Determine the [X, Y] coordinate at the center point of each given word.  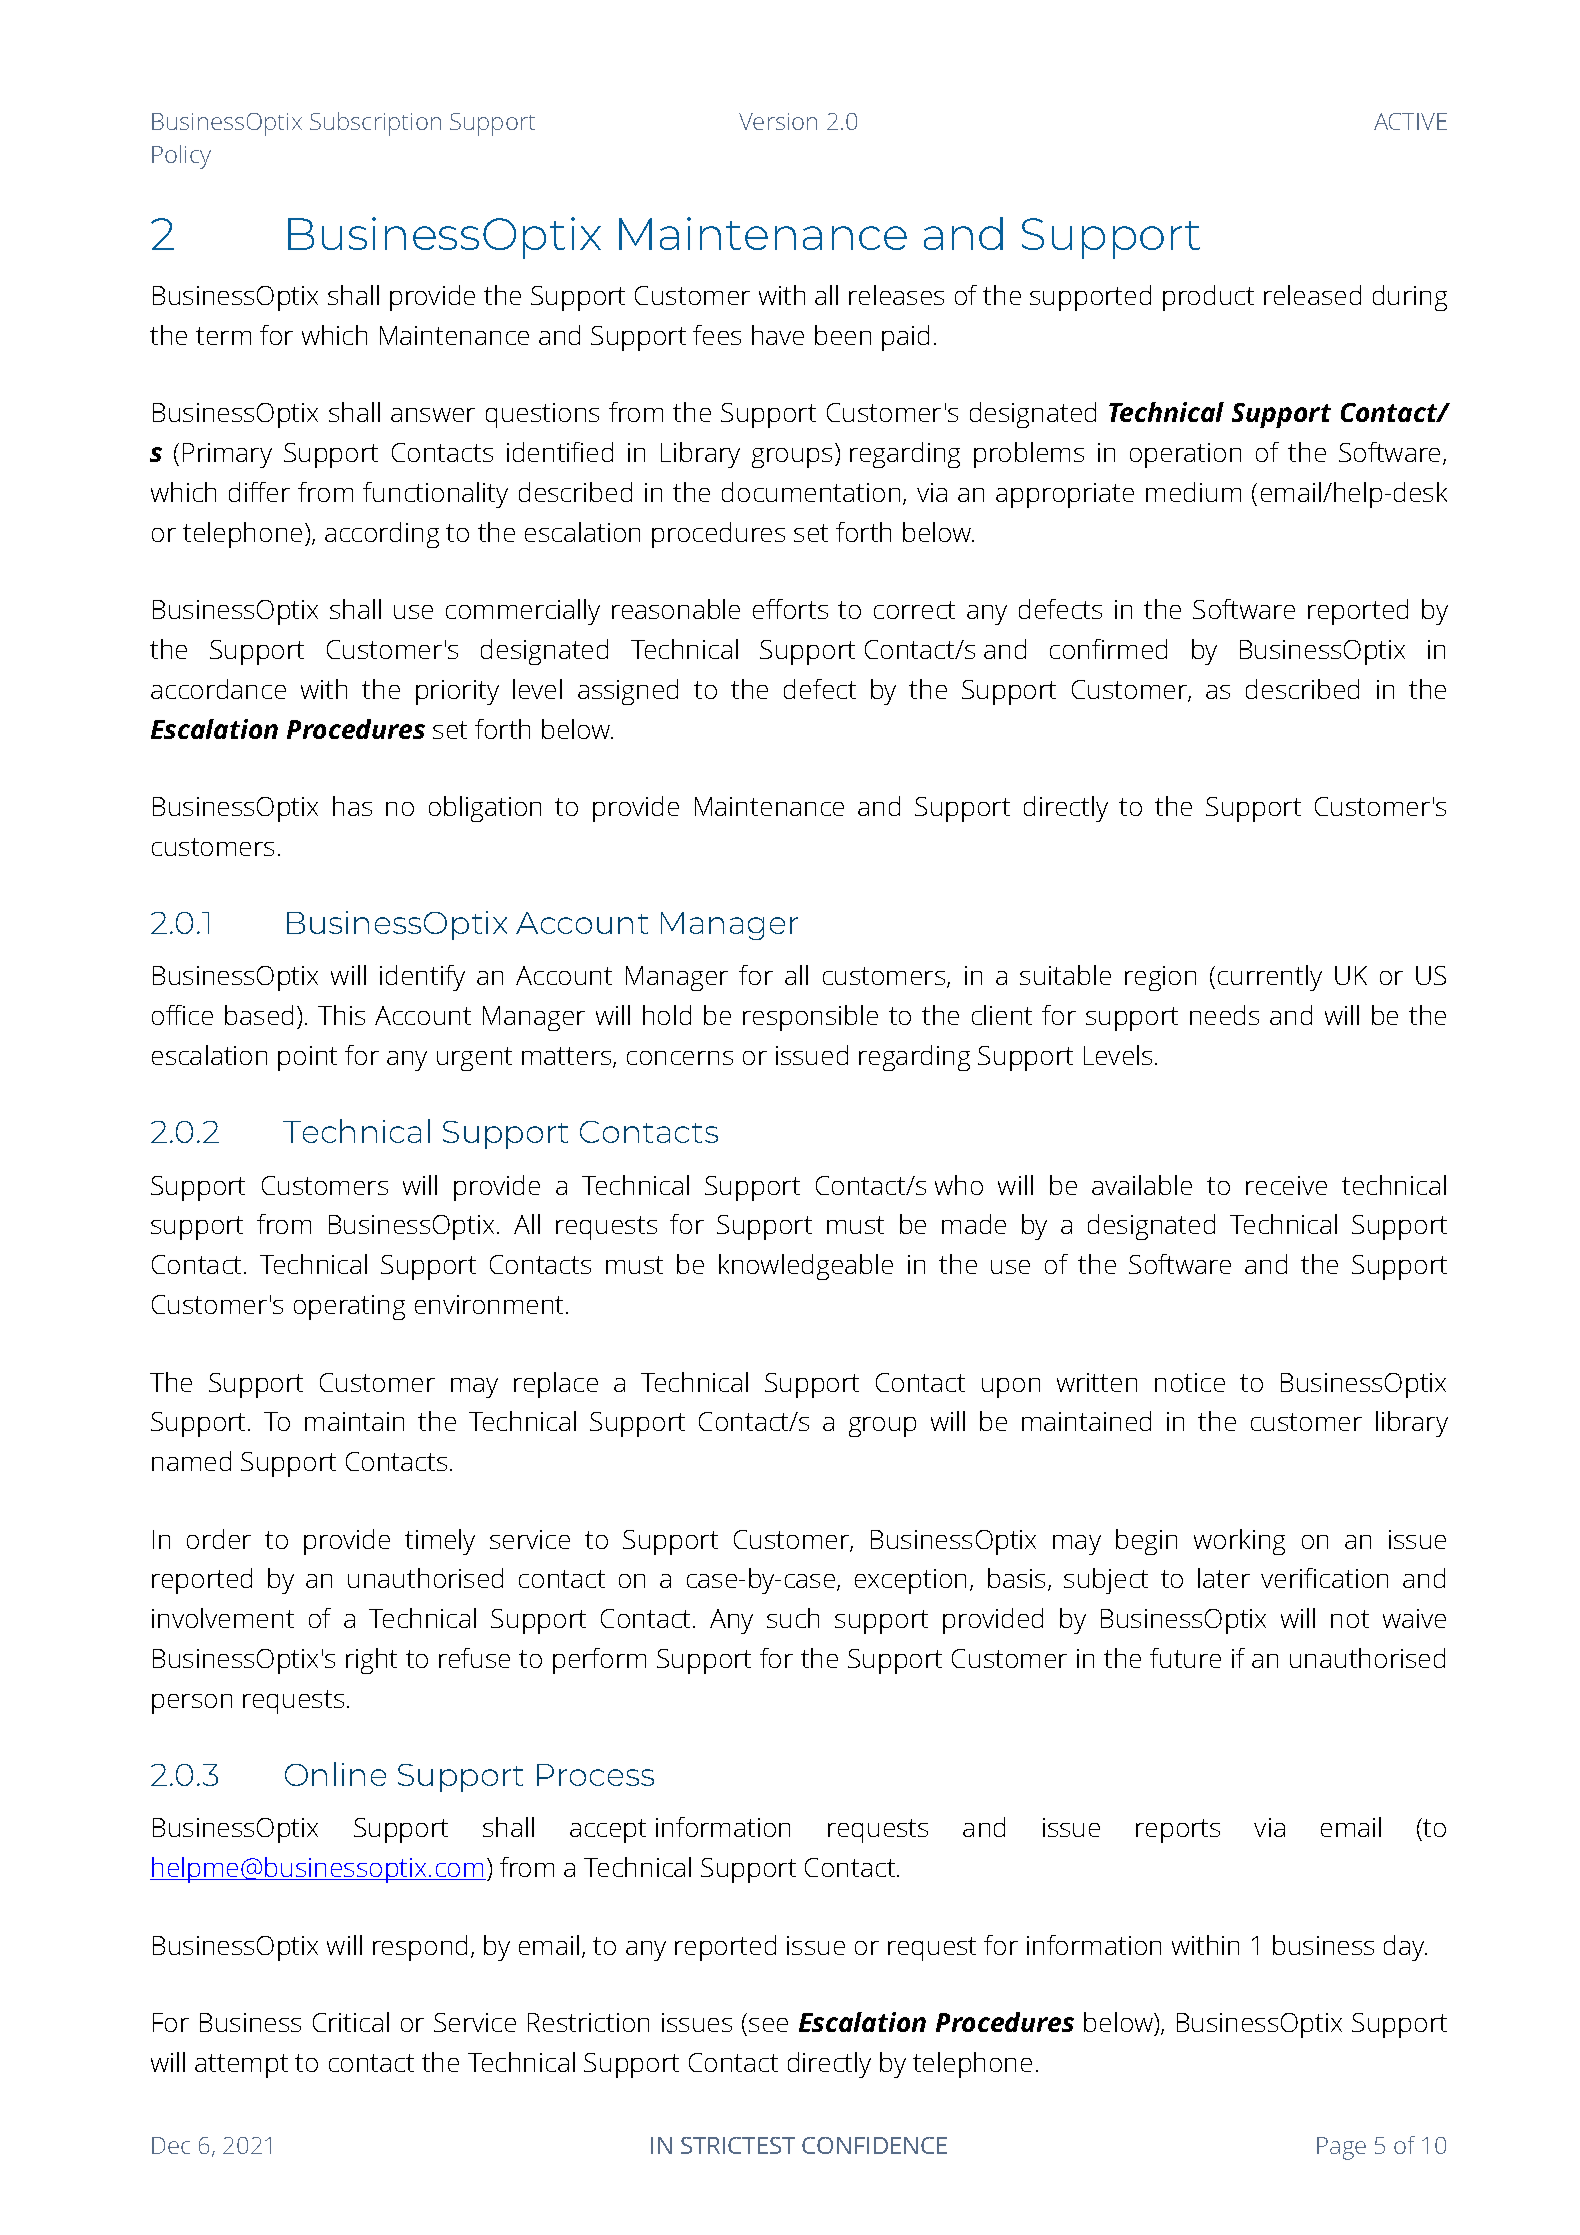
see [768, 2025]
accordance [218, 689]
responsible [810, 1018]
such [793, 1618]
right [371, 1661]
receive [1286, 1185]
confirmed [1108, 649]
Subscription [375, 124]
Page [1341, 2148]
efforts [790, 609]
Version [778, 121]
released [1312, 295]
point [307, 1058]
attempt [241, 2066]
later [1224, 1578]
